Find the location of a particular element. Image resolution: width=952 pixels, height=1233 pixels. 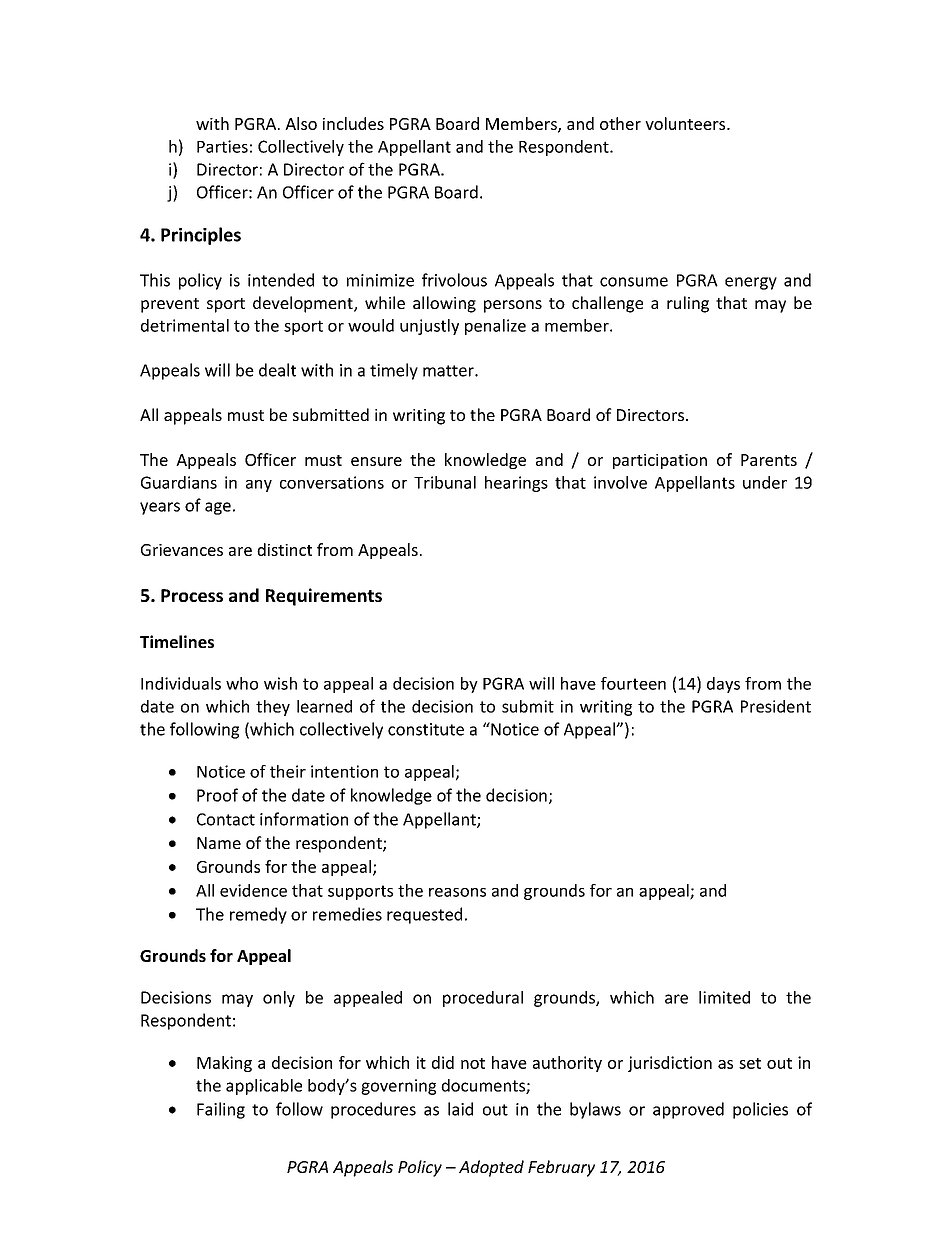

who is located at coordinates (242, 683).
